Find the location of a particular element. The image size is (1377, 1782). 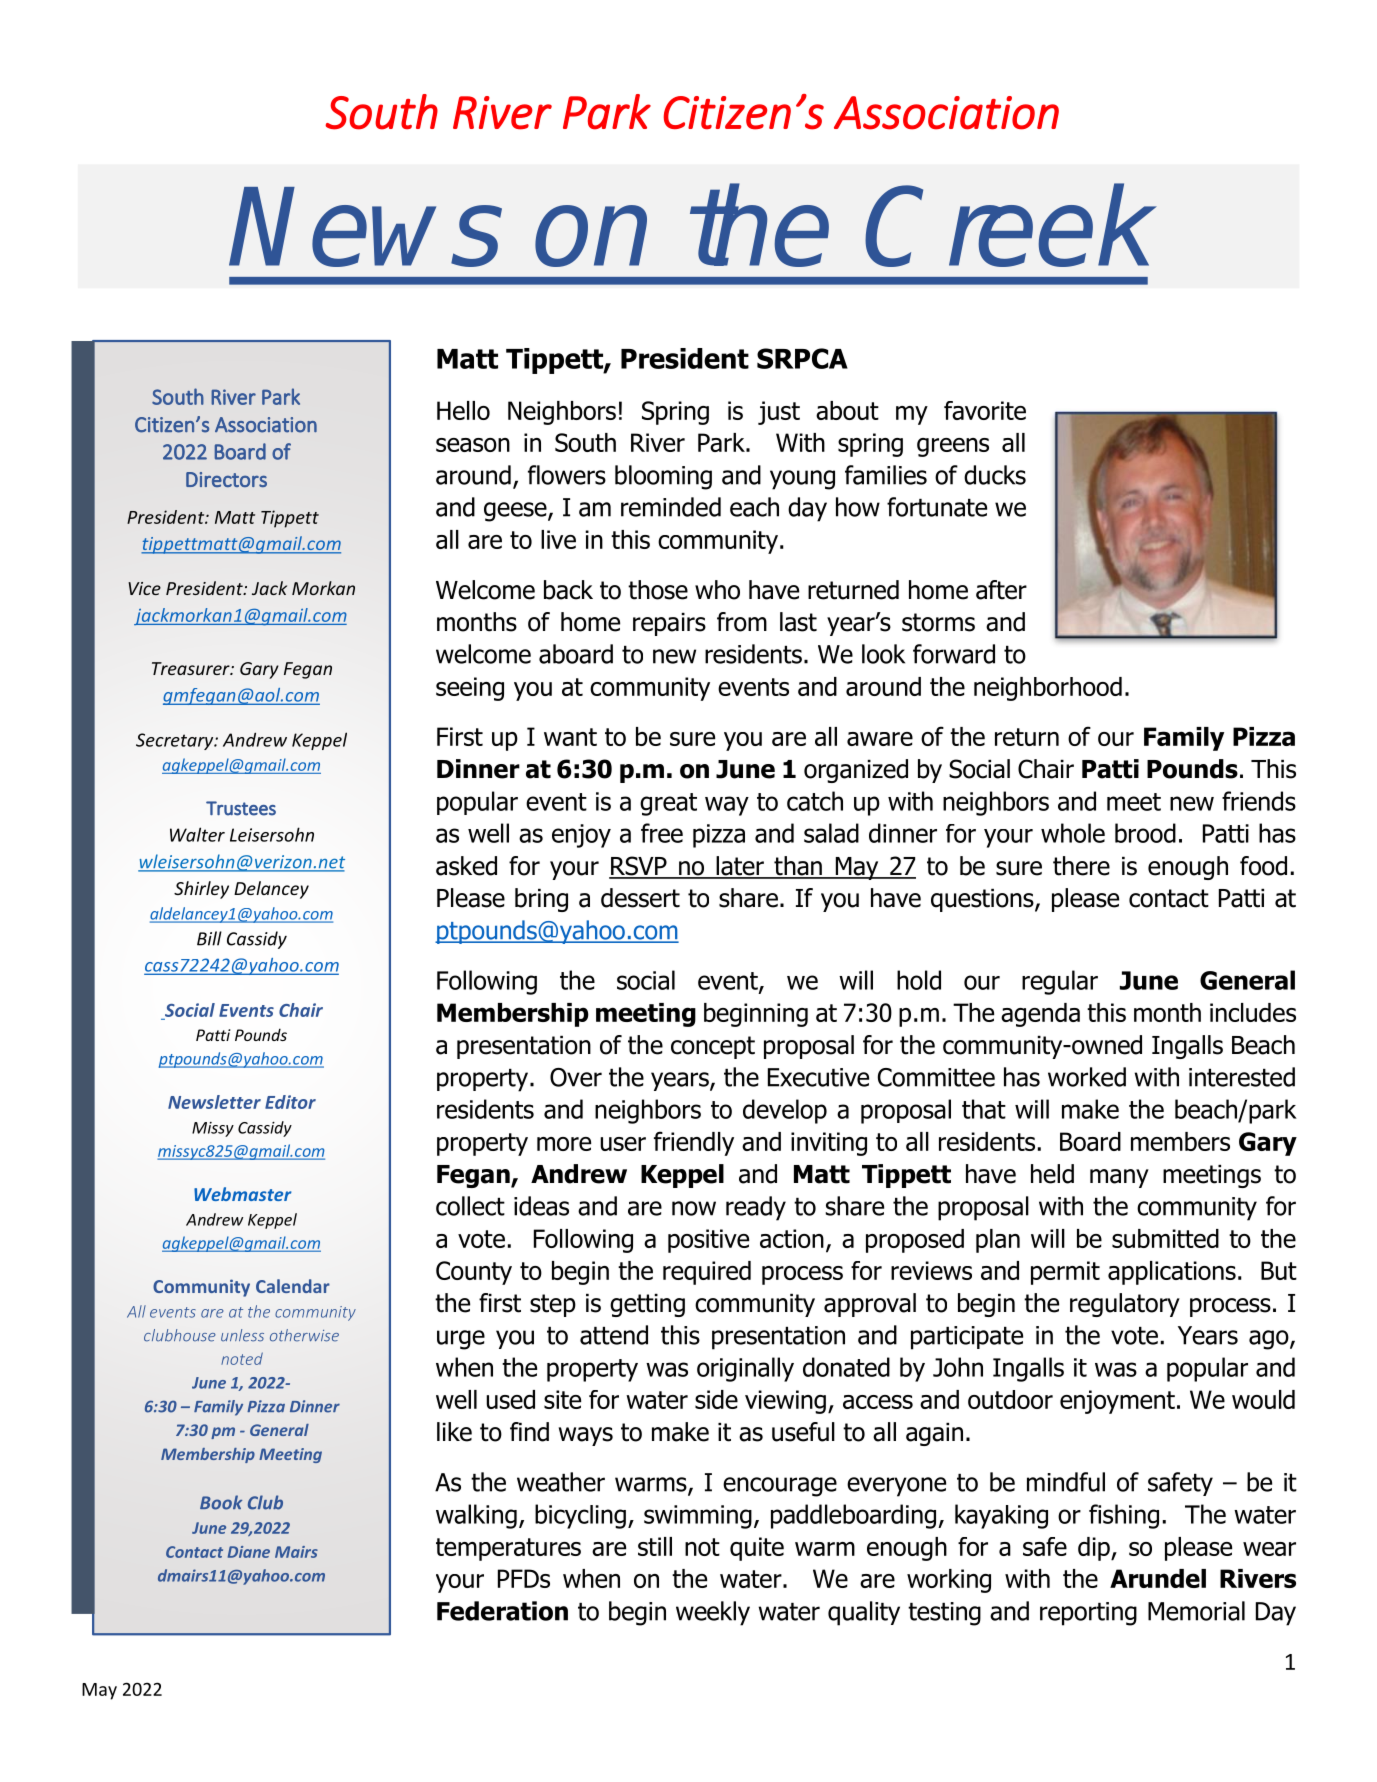

Diane is located at coordinates (249, 1552).
